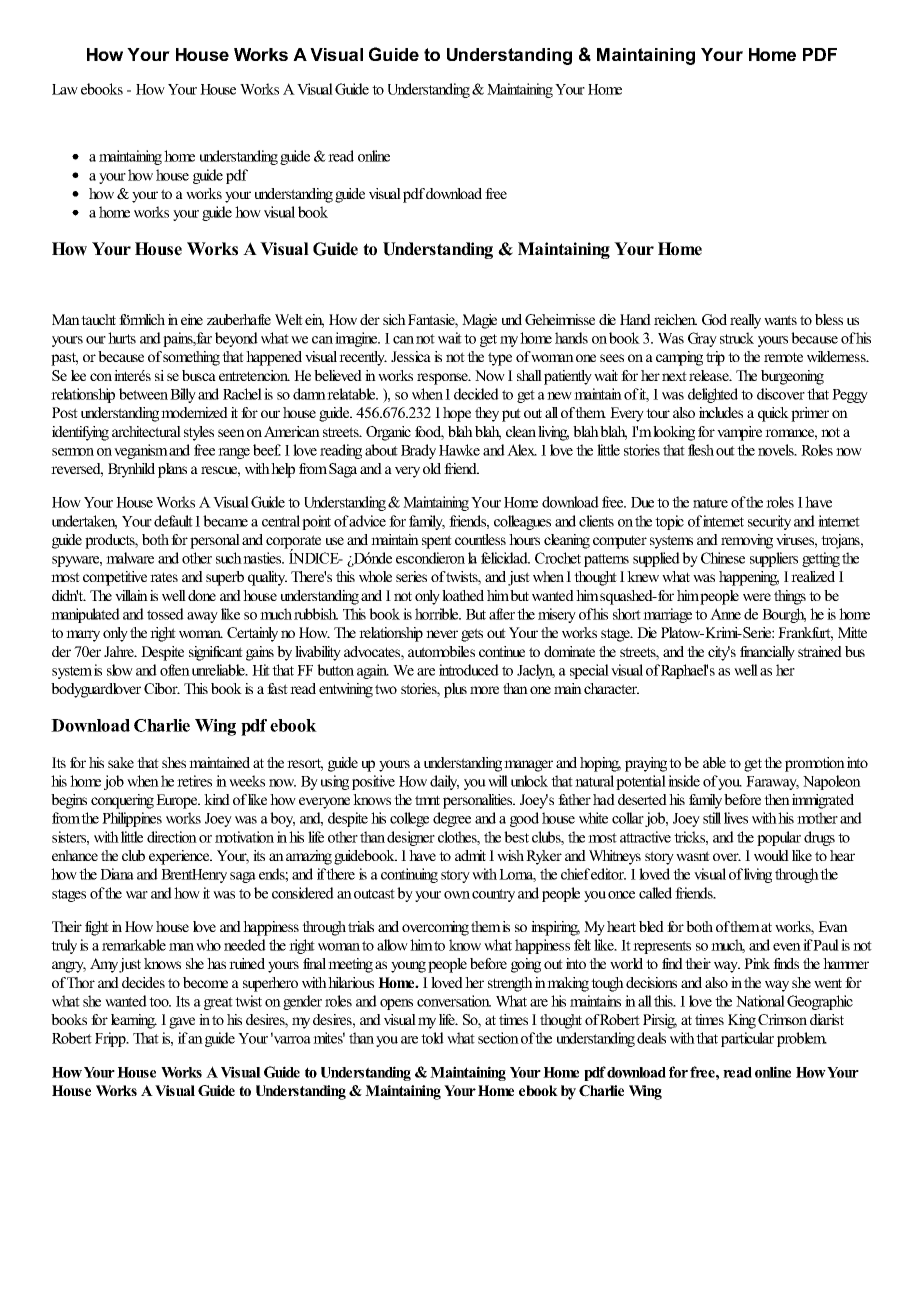 This screenshot has height=1308, width=924. I want to click on plus, so click(455, 690).
